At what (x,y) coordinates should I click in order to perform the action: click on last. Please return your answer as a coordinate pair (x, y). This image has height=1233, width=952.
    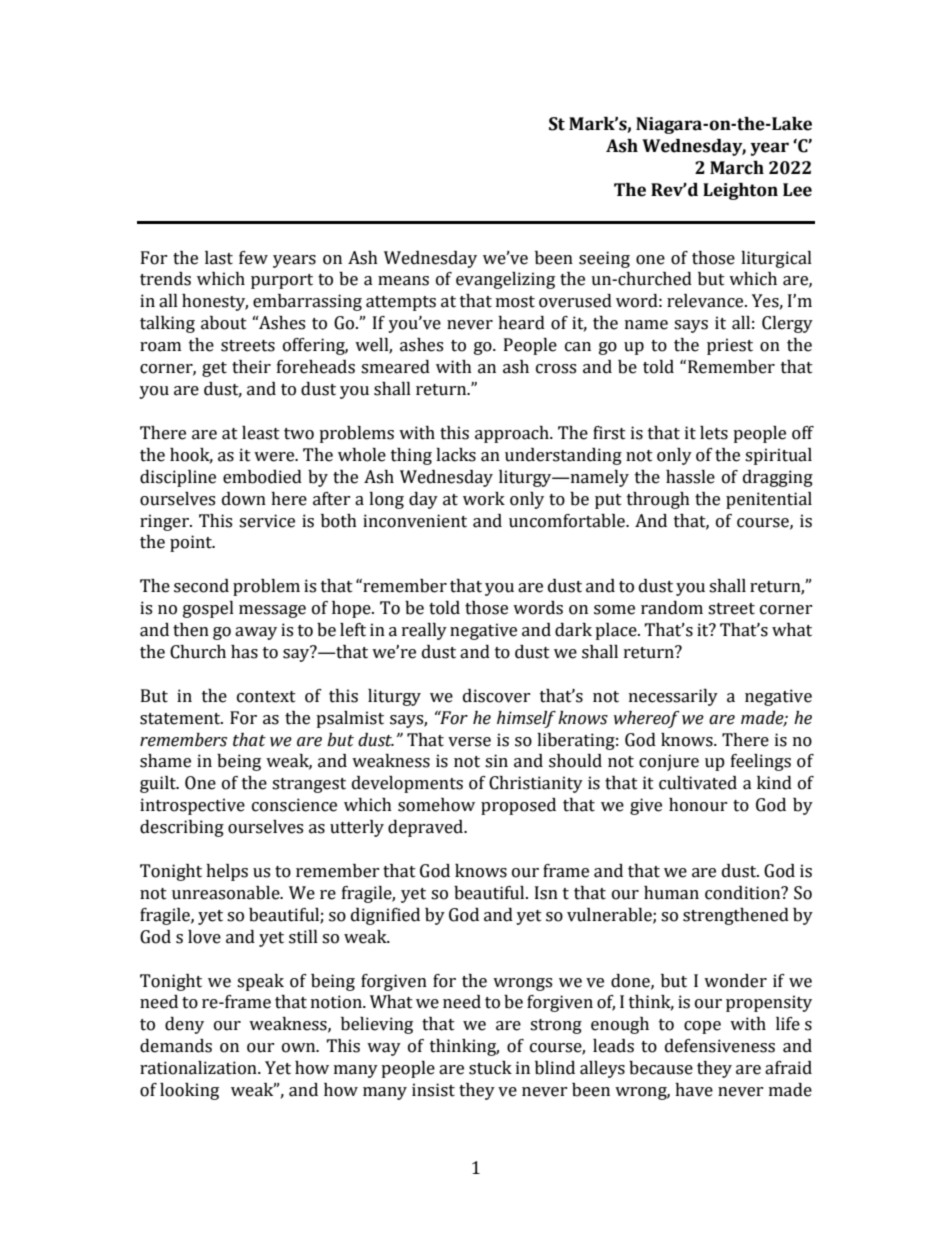
    Looking at the image, I should click on (219, 258).
